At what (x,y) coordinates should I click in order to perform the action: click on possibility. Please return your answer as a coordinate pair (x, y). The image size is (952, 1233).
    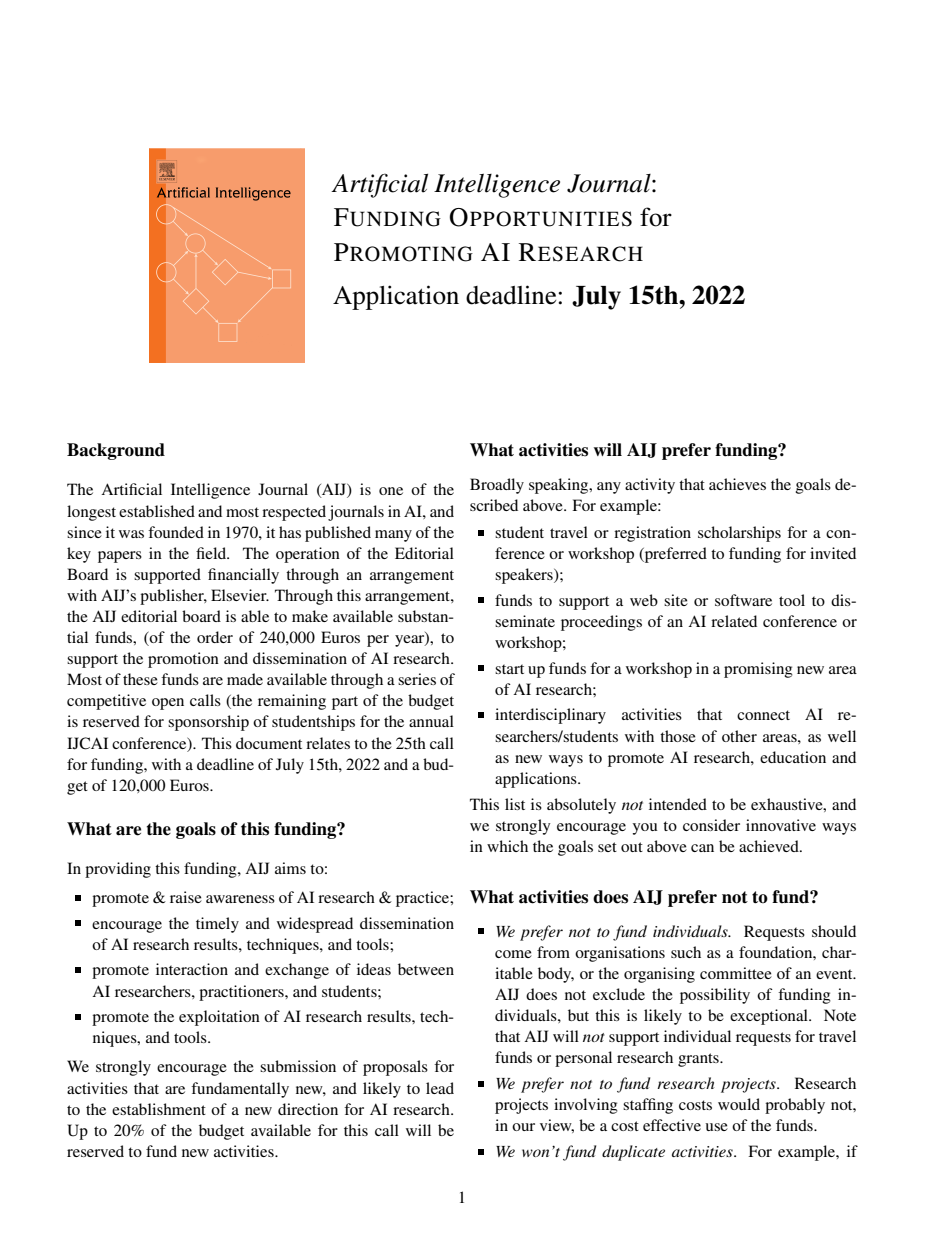
    Looking at the image, I should click on (715, 996).
